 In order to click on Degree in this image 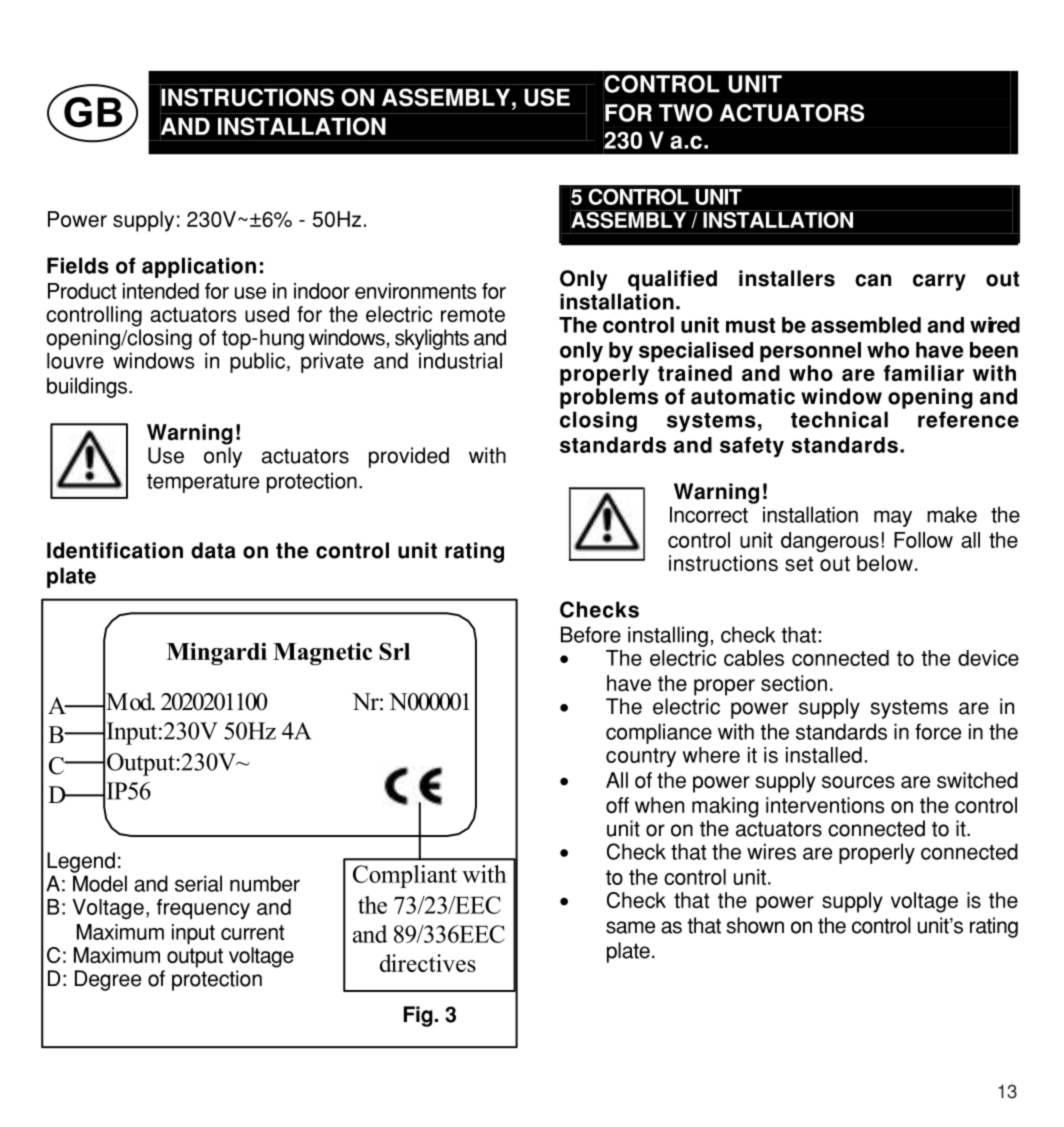, I will do `click(108, 980)`.
